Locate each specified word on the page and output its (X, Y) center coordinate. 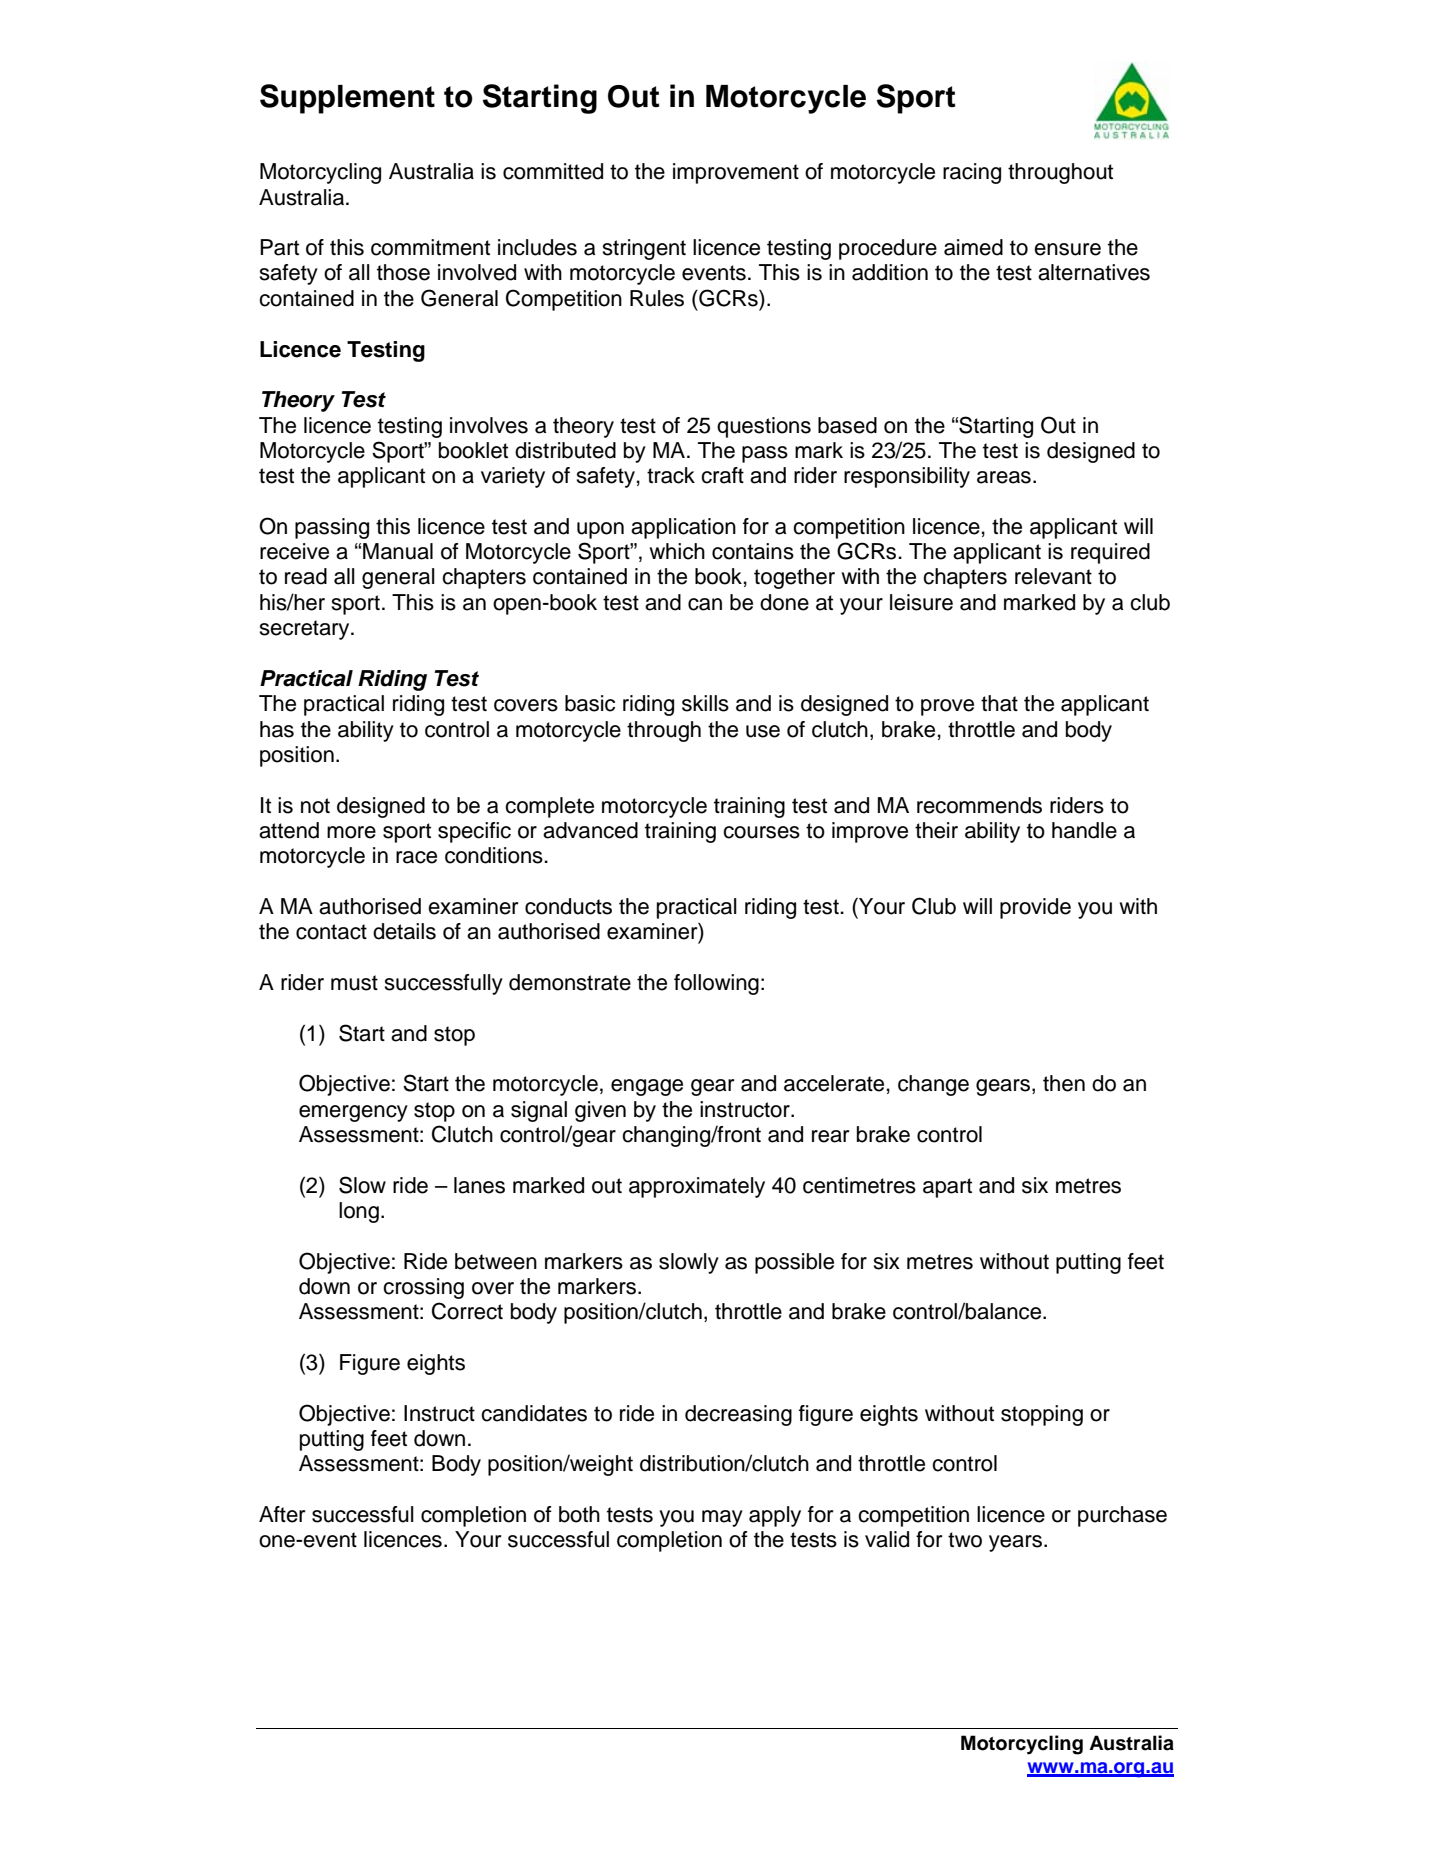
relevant (1053, 576)
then (1064, 1083)
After (282, 1514)
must (354, 983)
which (677, 551)
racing (972, 173)
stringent (644, 249)
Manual (398, 551)
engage (647, 1087)
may (722, 1518)
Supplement (347, 99)
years (1015, 1543)
